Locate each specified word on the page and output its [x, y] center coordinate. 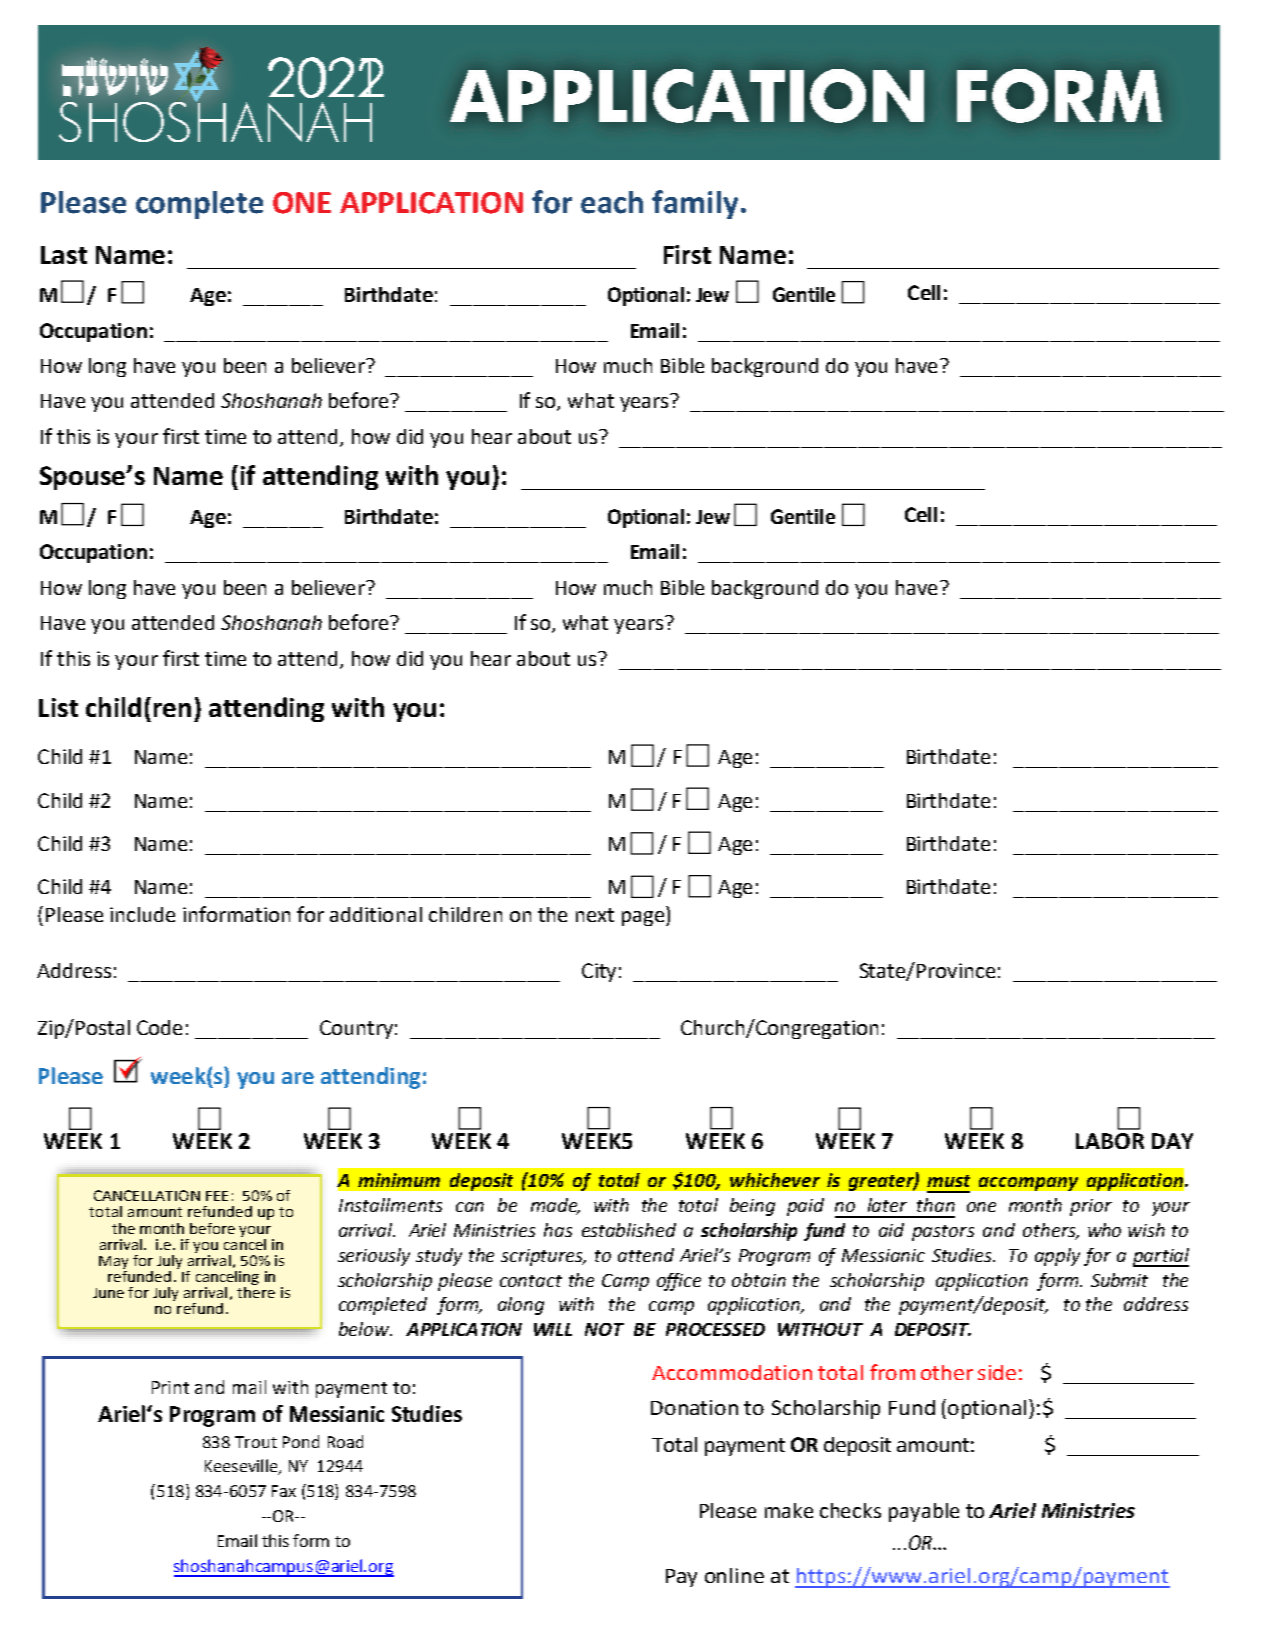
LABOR [1110, 1141]
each [612, 202]
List [58, 707]
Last [64, 255]
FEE [217, 1196]
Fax [284, 1491]
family [695, 204]
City [599, 972]
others [1050, 1231]
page [644, 918]
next [595, 915]
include [142, 914]
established [629, 1230]
